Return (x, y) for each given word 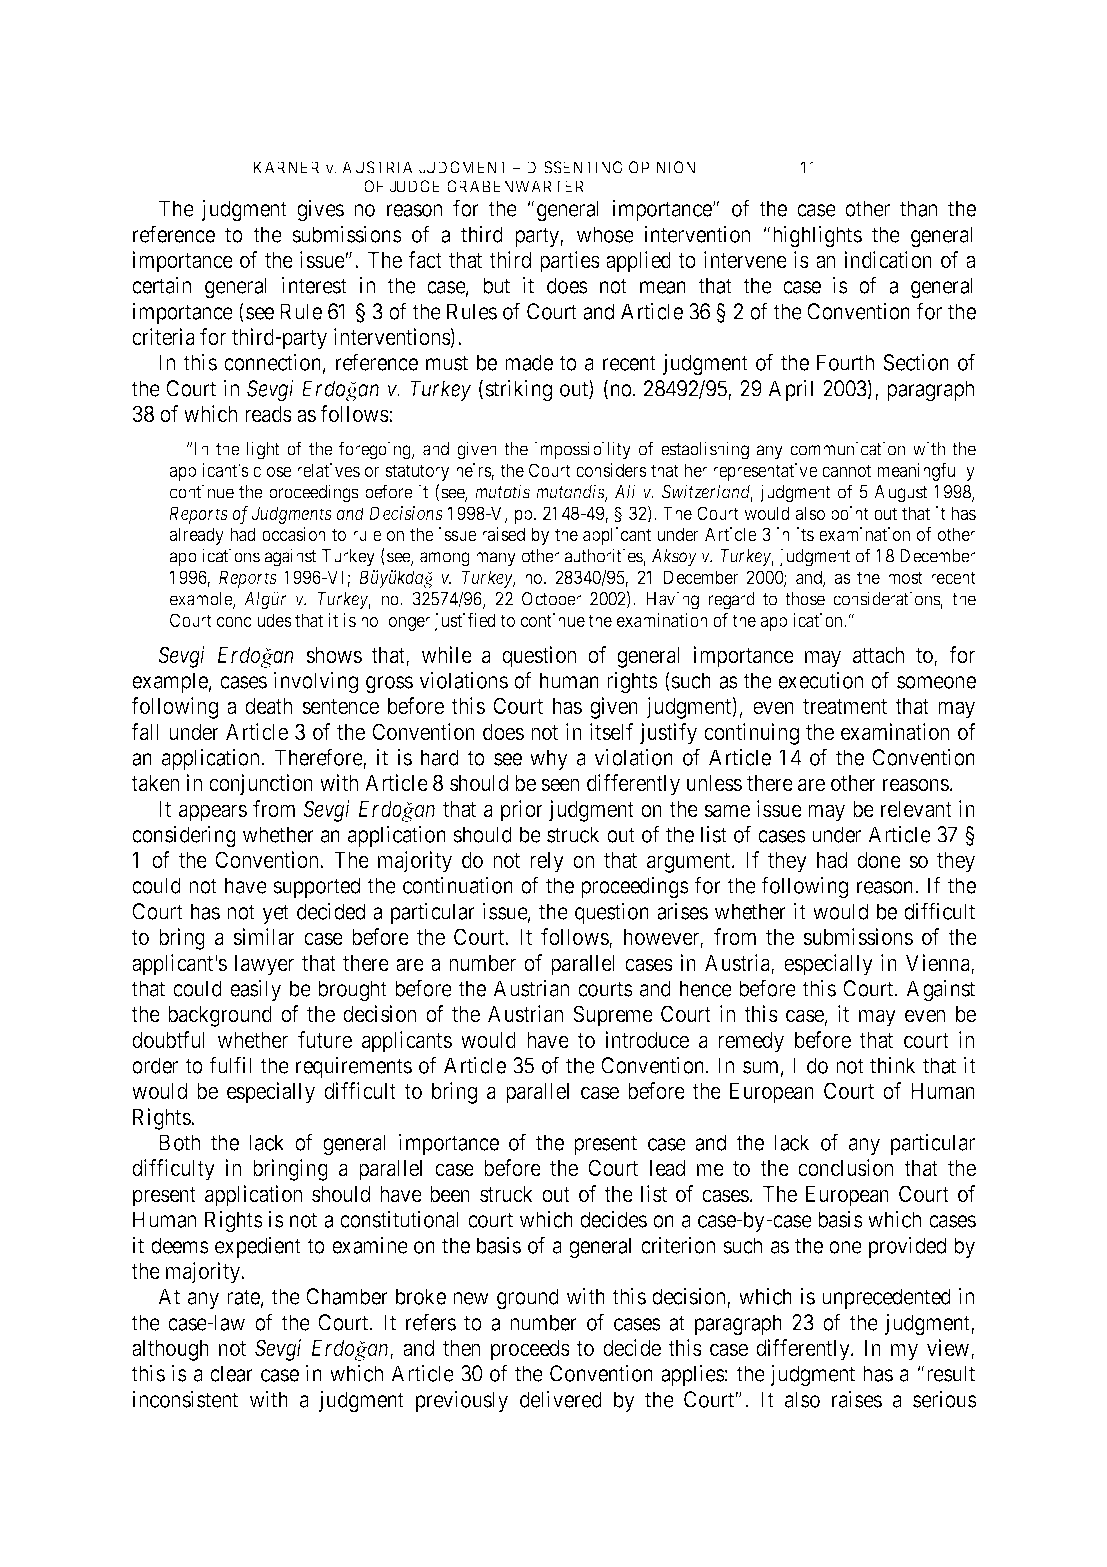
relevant (916, 809)
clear (231, 1373)
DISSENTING (574, 167)
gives (320, 210)
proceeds (530, 1350)
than (918, 208)
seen (560, 785)
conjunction (261, 785)
